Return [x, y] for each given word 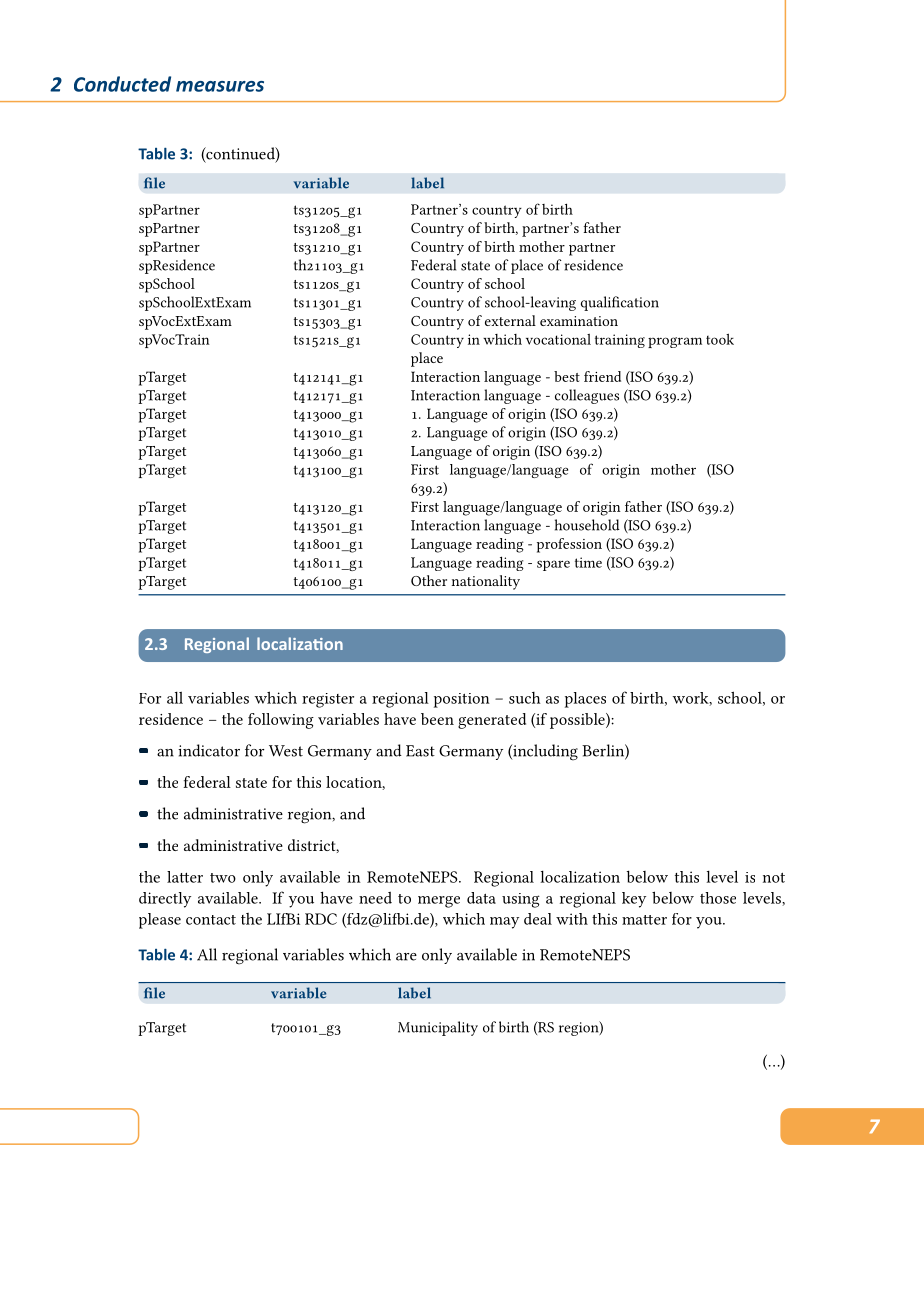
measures [220, 86]
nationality [486, 582]
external [510, 320]
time [588, 562]
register [328, 700]
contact [211, 920]
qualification [620, 303]
